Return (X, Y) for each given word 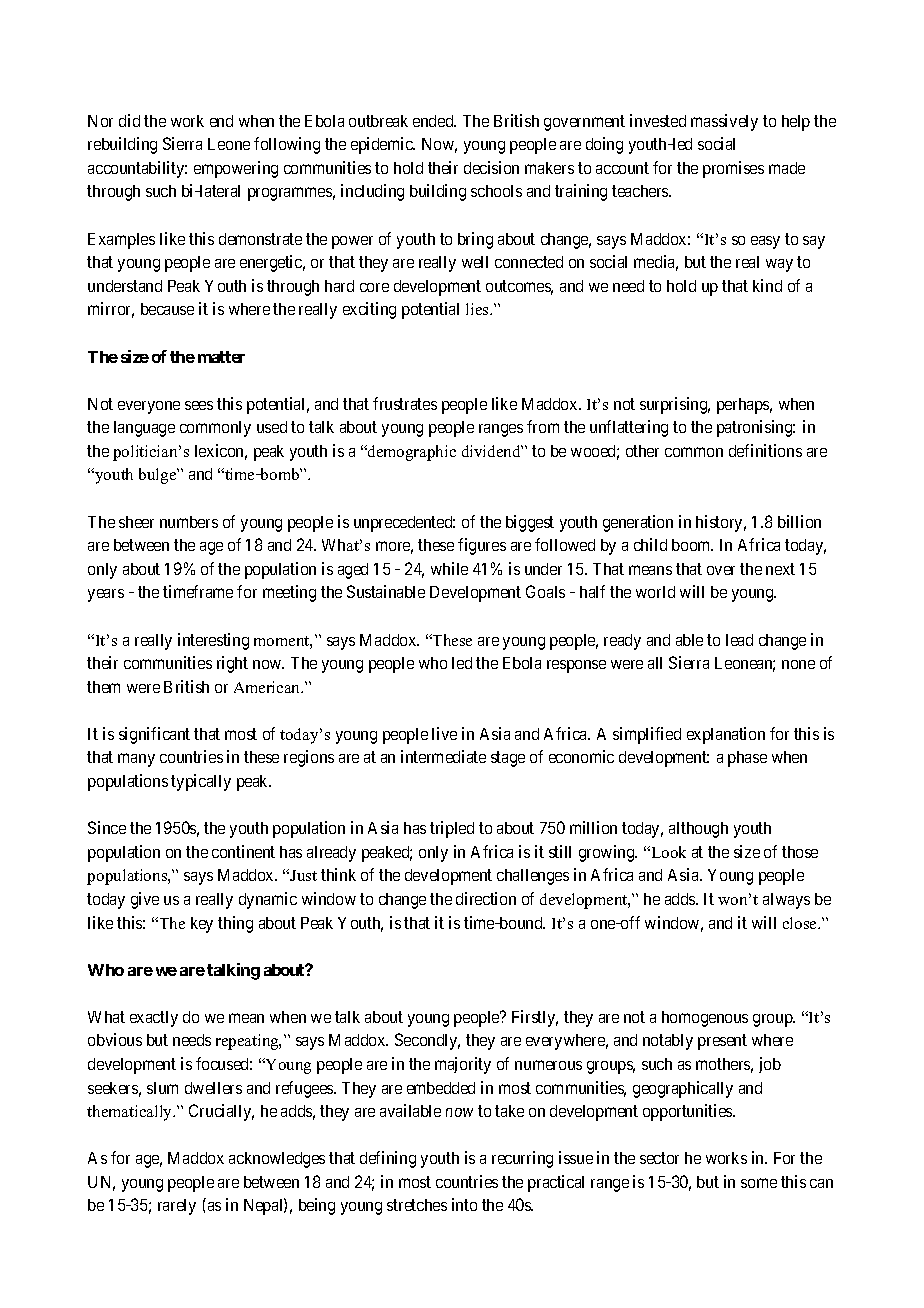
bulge (159, 476)
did (129, 120)
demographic (411, 453)
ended (434, 121)
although (698, 830)
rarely (177, 1207)
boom (692, 545)
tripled (452, 829)
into (464, 1204)
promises (733, 169)
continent (243, 851)
